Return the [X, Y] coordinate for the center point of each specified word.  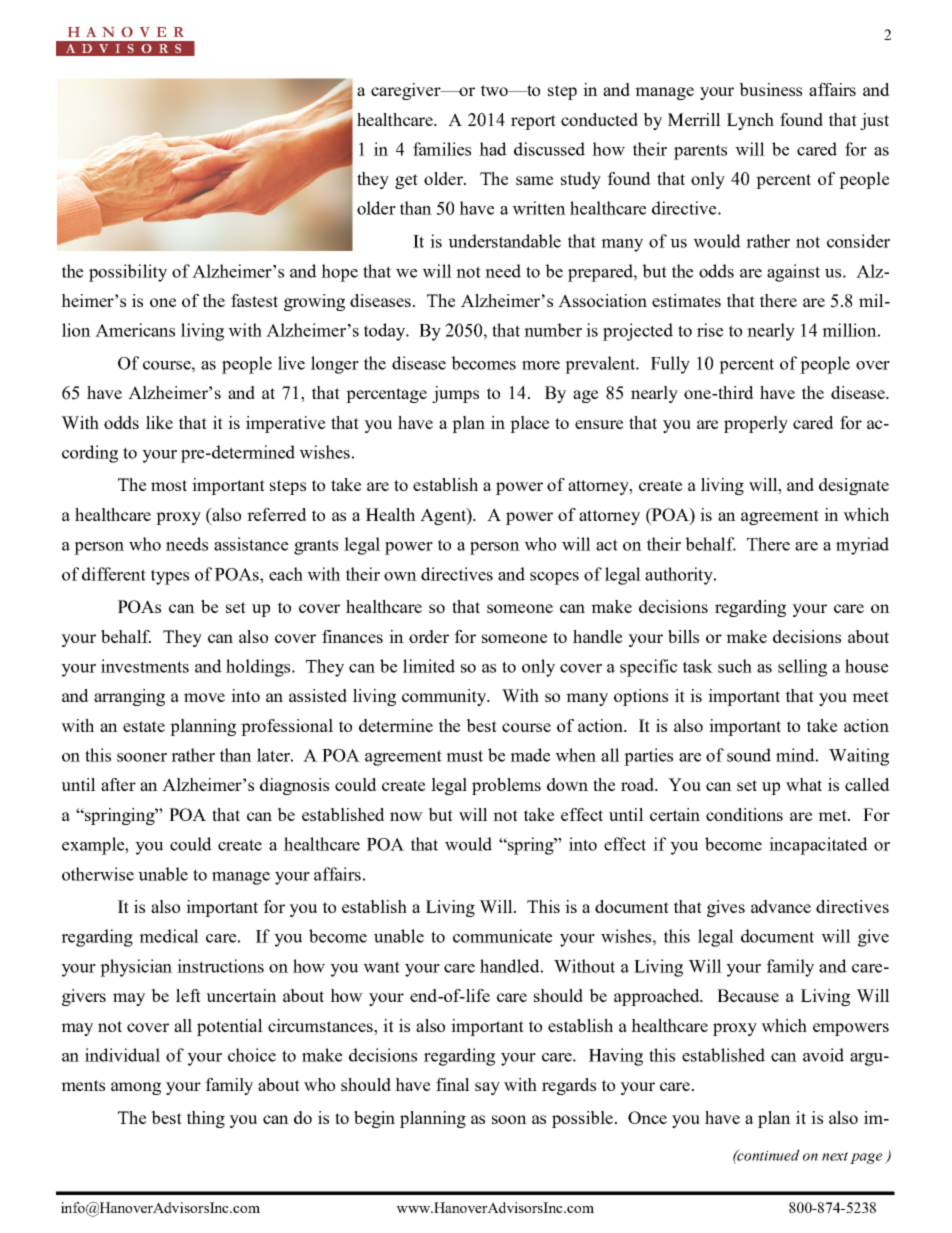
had [493, 149]
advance [781, 906]
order [429, 636]
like [159, 422]
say [487, 1088]
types [170, 577]
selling [802, 668]
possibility [128, 273]
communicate [502, 936]
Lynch [750, 121]
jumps [455, 394]
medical [169, 936]
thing [206, 1119]
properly [756, 424]
